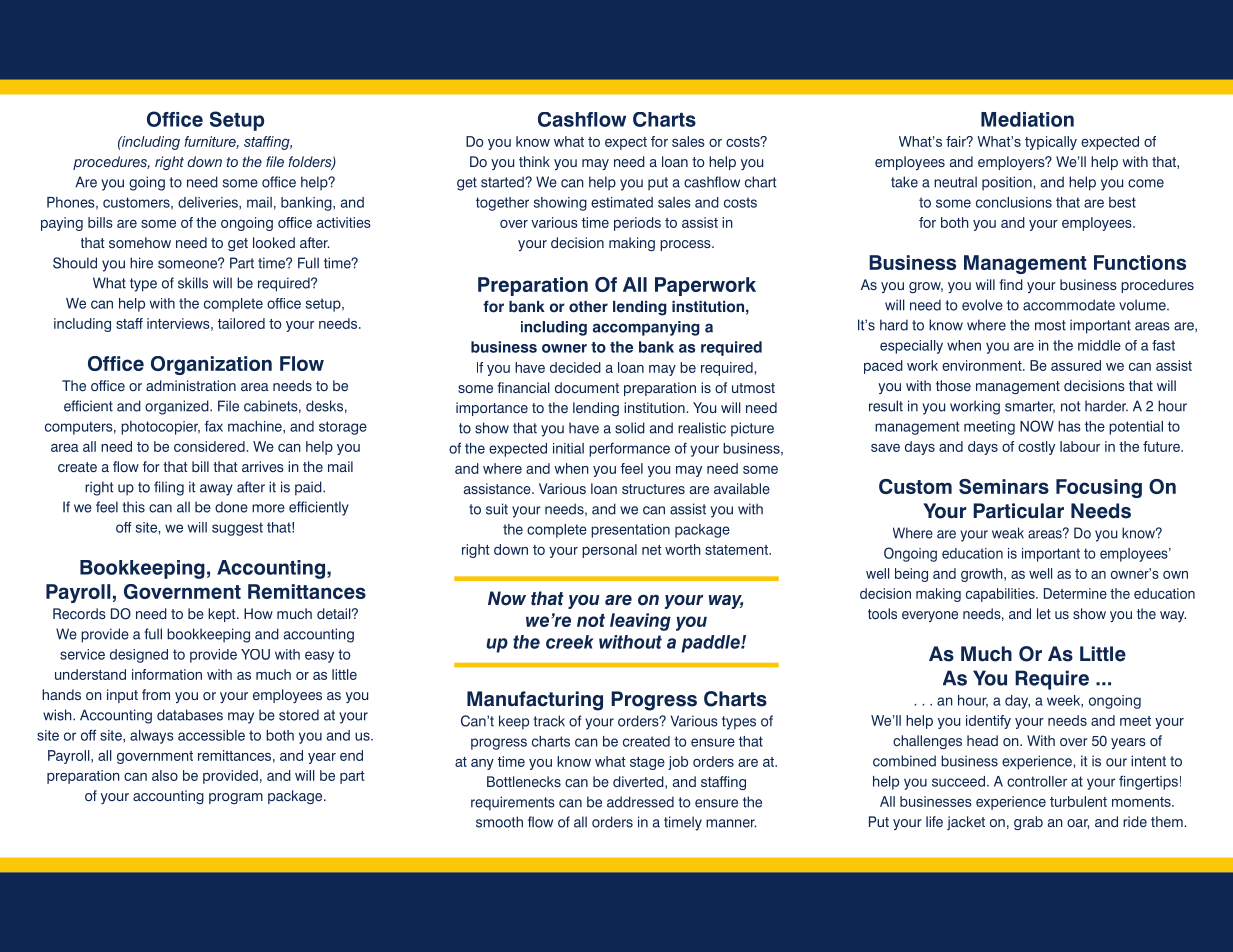  I want to click on typically, so click(1051, 143).
